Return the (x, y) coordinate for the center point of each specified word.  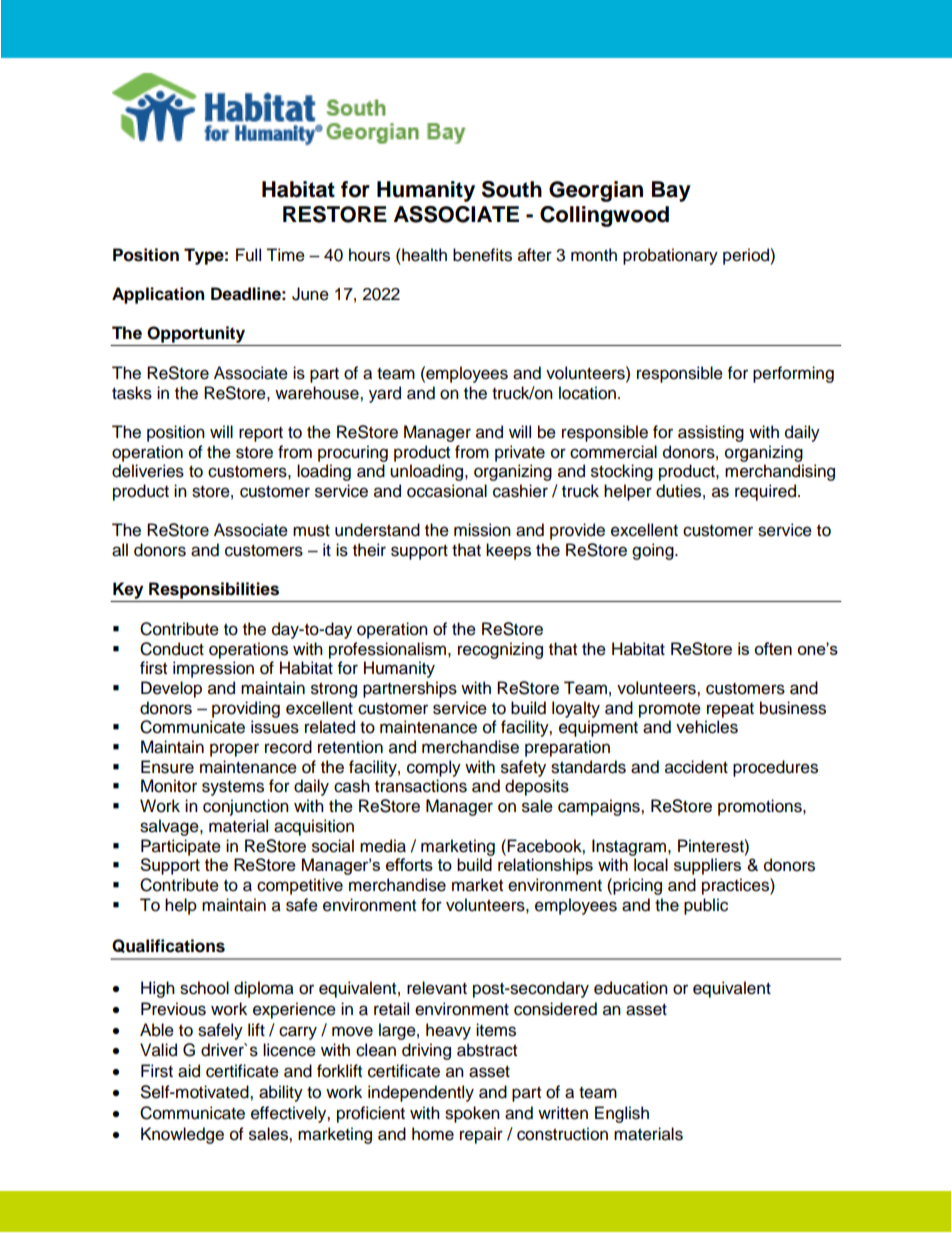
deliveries (148, 471)
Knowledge (182, 1135)
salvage (170, 827)
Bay (671, 191)
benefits (482, 255)
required (765, 492)
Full (248, 255)
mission (482, 530)
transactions (421, 786)
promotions (761, 807)
